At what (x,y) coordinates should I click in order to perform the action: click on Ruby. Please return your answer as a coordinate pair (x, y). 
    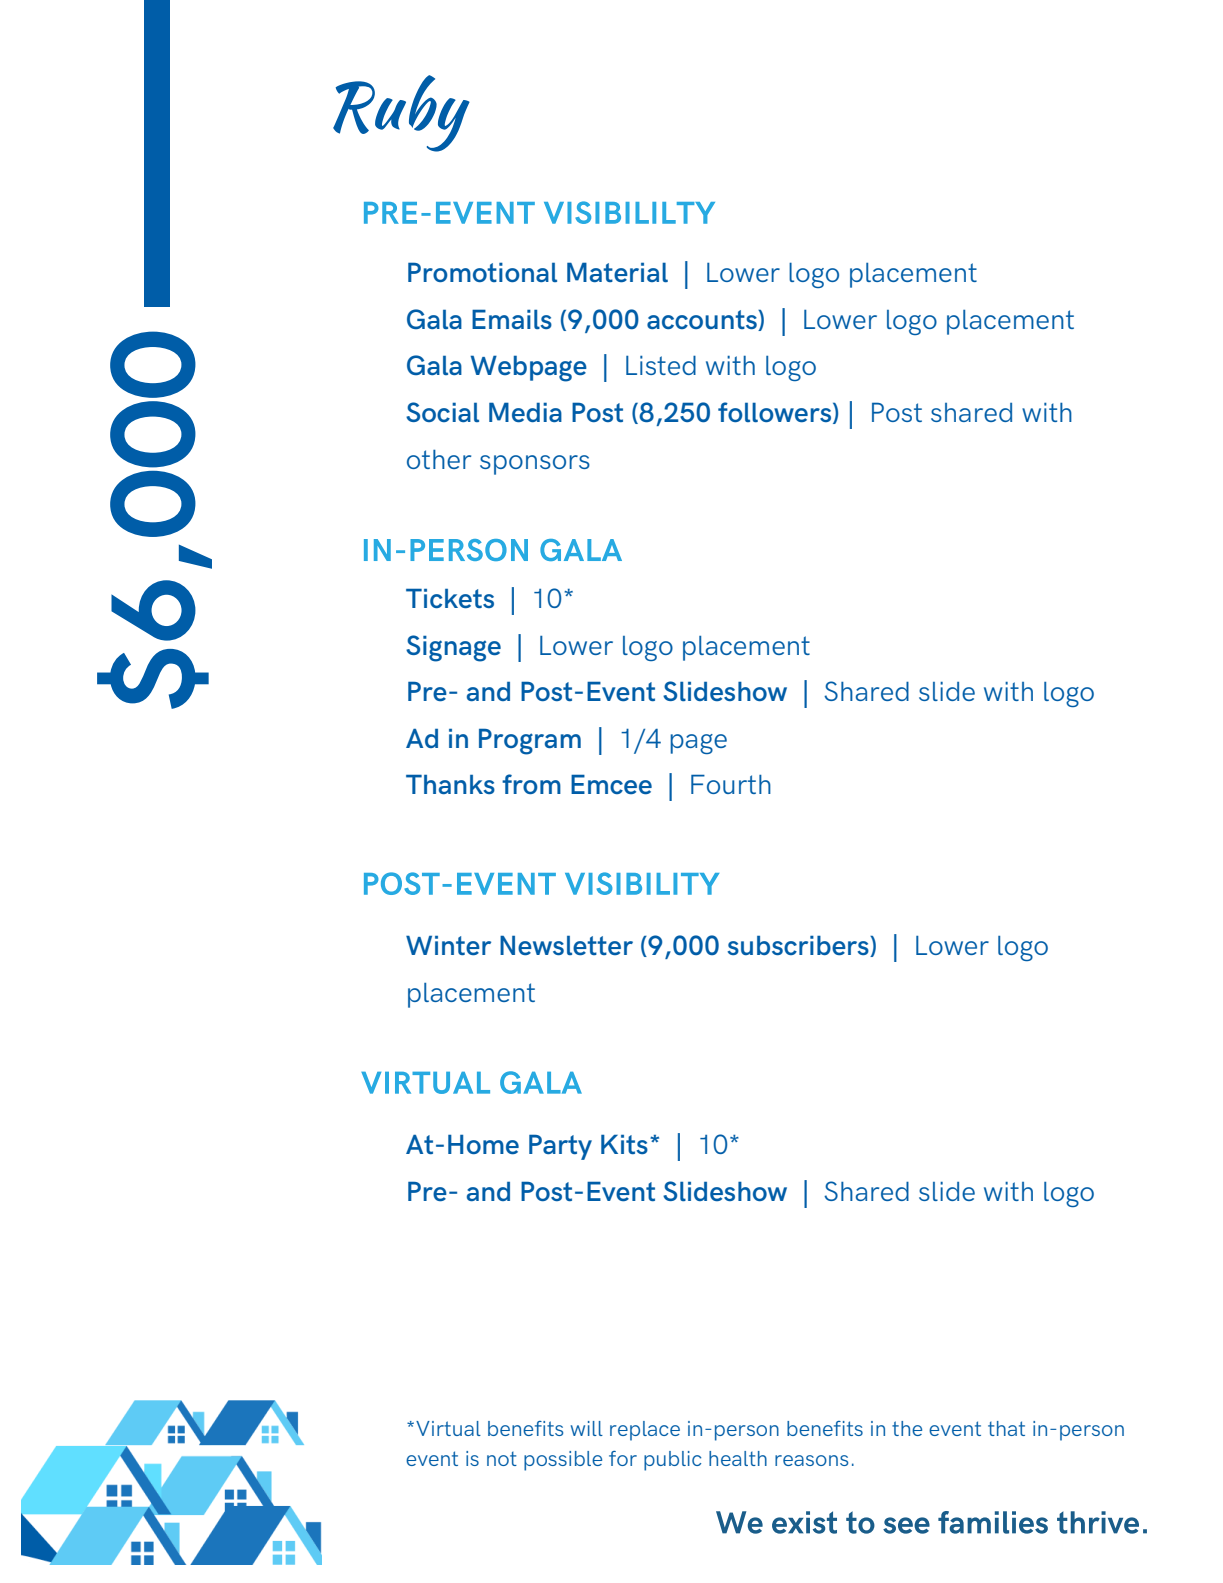
    Looking at the image, I should click on (401, 113).
